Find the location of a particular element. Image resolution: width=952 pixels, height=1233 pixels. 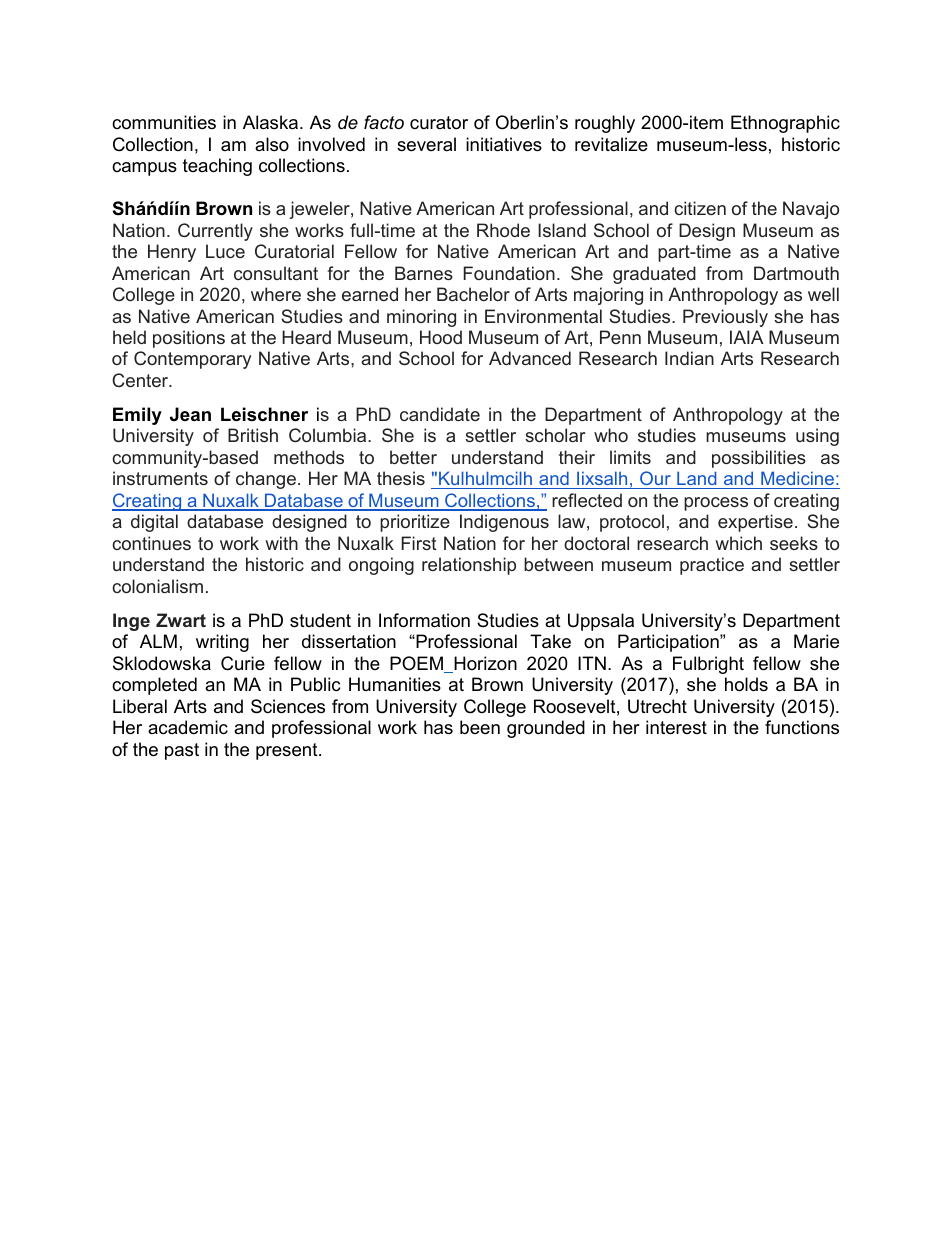

academic is located at coordinates (188, 727).
